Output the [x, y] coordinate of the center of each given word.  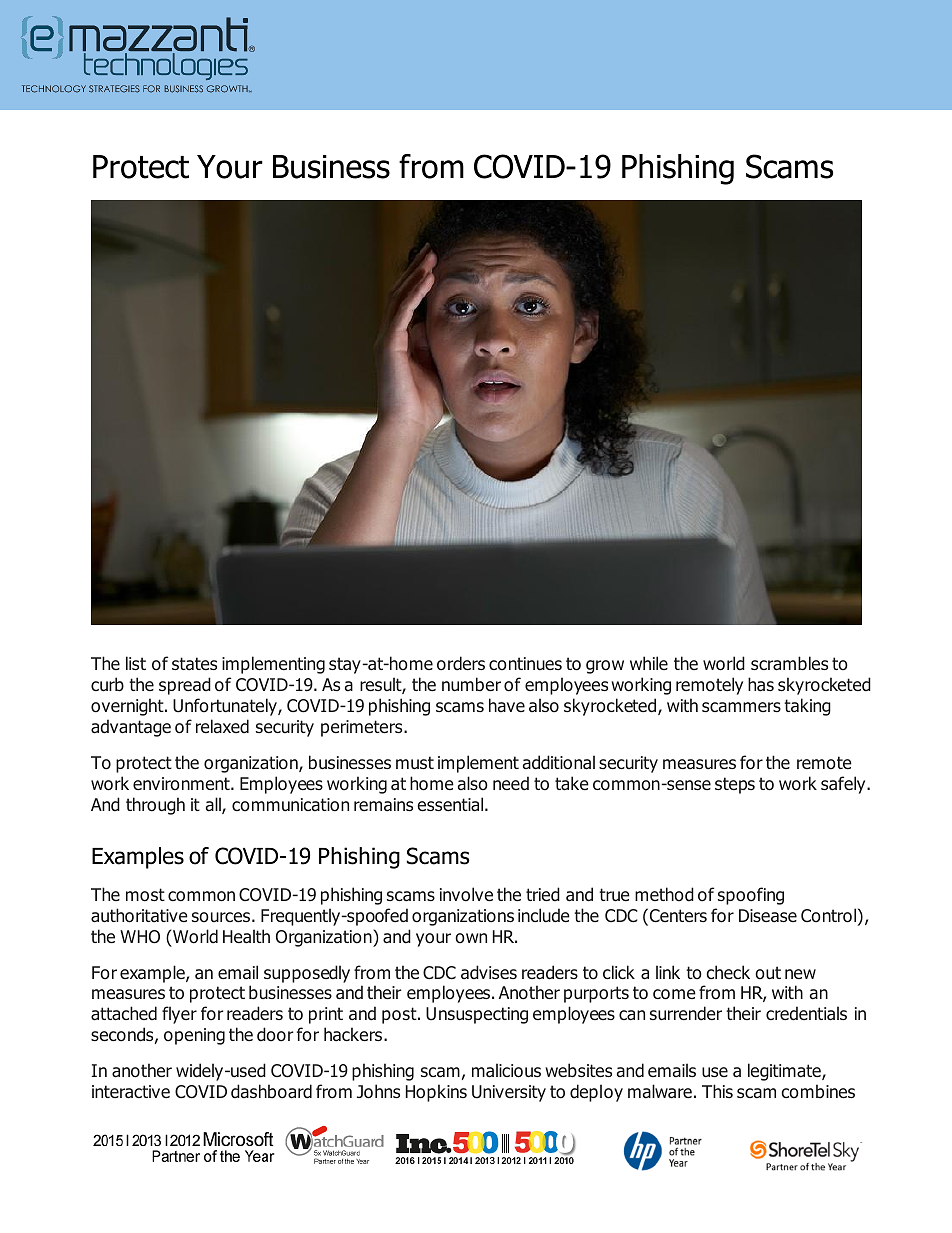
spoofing [751, 896]
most [145, 895]
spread [185, 686]
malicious [506, 1070]
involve [466, 894]
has [761, 684]
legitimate [785, 1072]
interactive [131, 1092]
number [471, 684]
